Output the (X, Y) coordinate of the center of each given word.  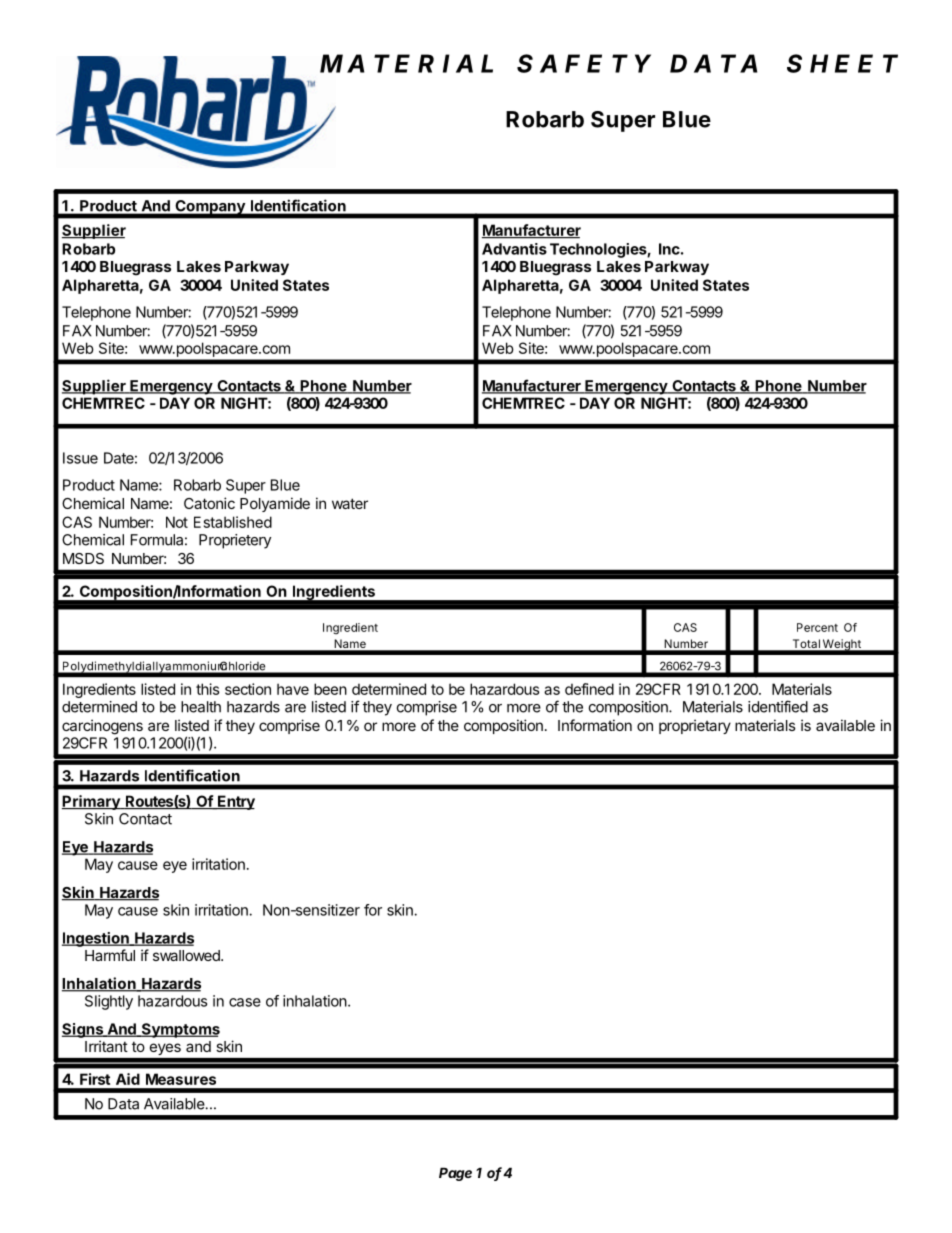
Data (123, 1104)
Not (177, 522)
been (330, 689)
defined (589, 689)
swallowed (187, 955)
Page (455, 1174)
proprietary (695, 726)
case (245, 1002)
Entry (235, 802)
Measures (181, 1079)
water (350, 503)
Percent (817, 627)
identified (778, 706)
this (208, 689)
